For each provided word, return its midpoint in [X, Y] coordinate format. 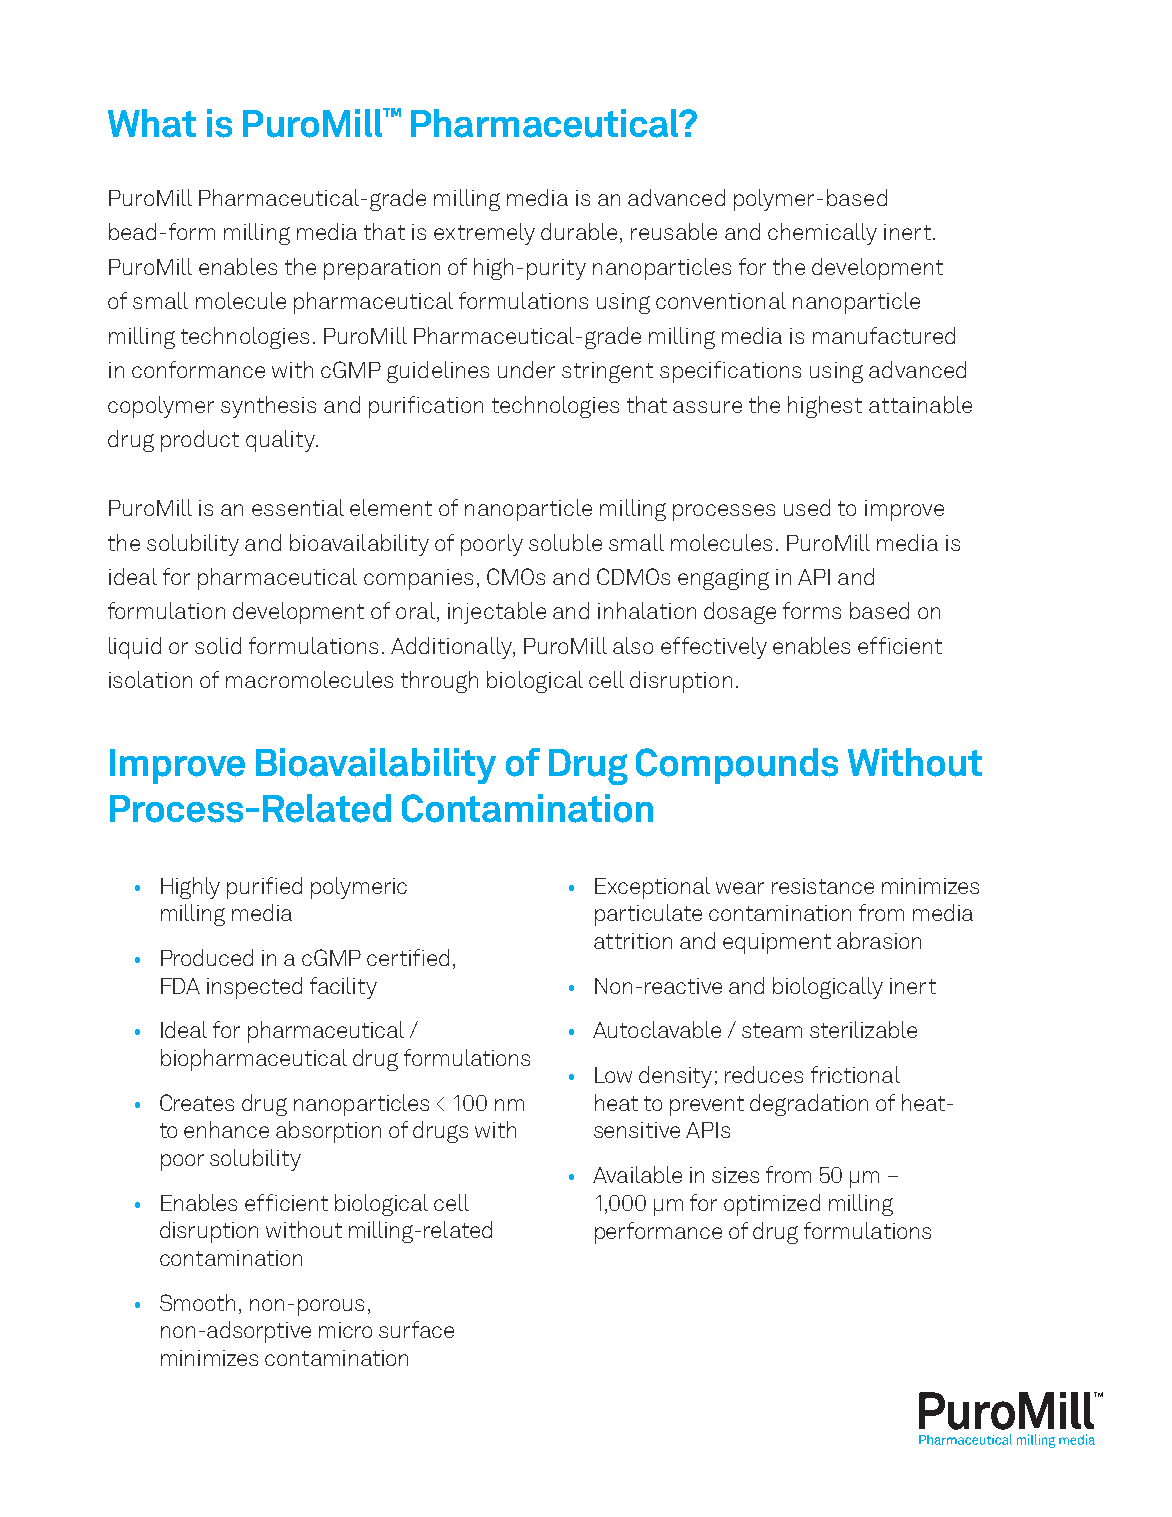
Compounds [737, 766]
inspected [254, 988]
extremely [484, 234]
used [807, 507]
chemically [822, 234]
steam [772, 1030]
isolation [150, 679]
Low [613, 1075]
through [439, 682]
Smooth [197, 1302]
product [200, 441]
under [526, 369]
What [152, 123]
